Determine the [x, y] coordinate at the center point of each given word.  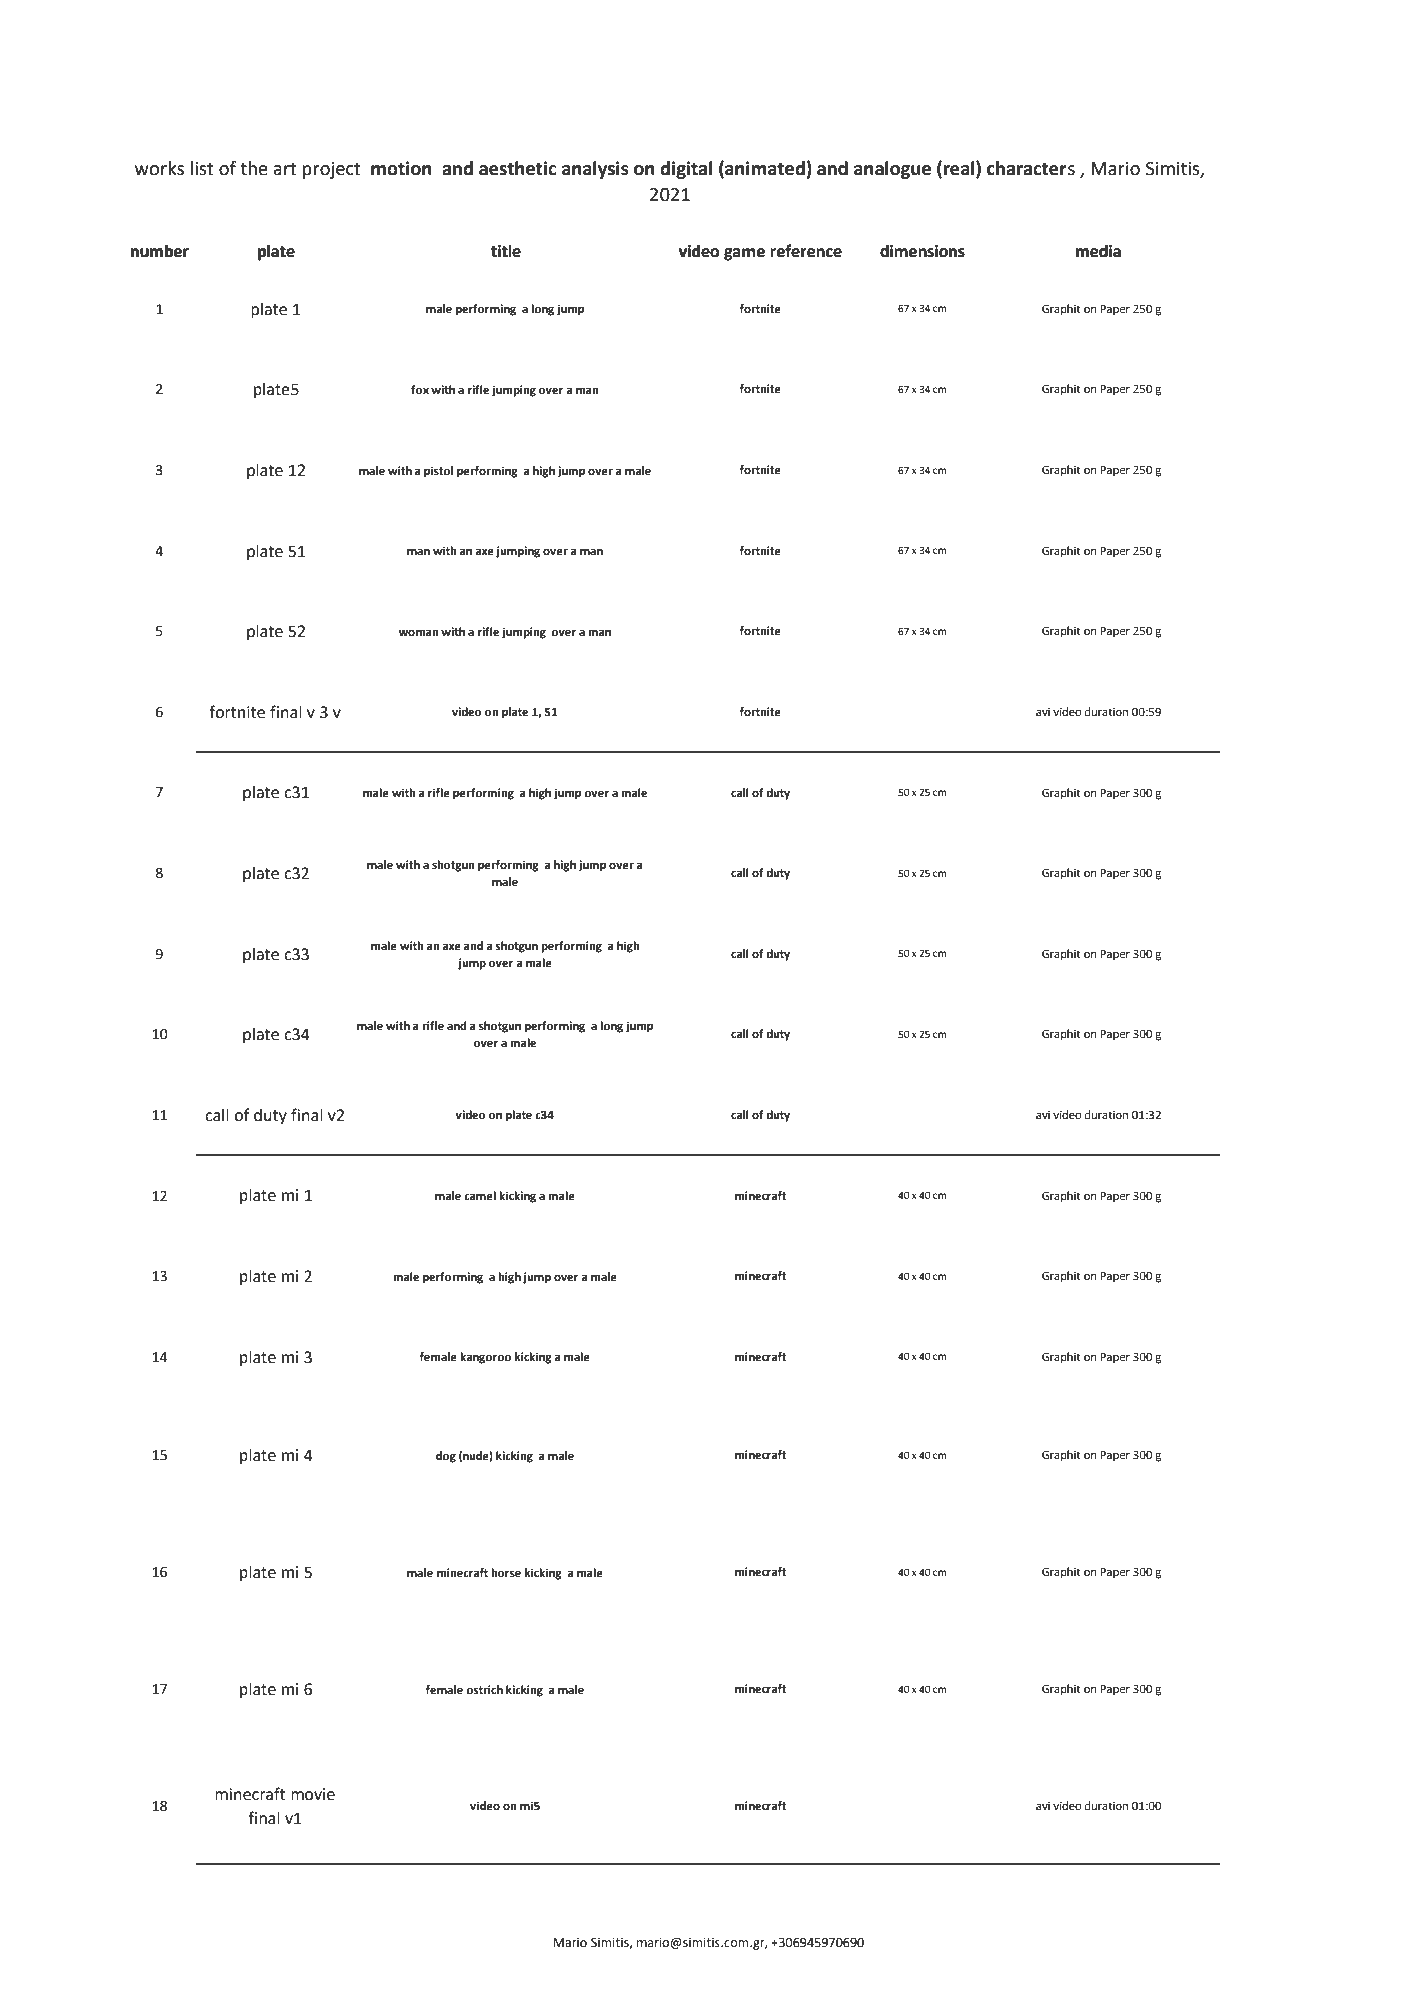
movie [313, 1794]
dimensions [922, 251]
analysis [595, 170]
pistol [438, 472]
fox [420, 389]
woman [419, 633]
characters [1031, 168]
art [285, 169]
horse [506, 1573]
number [160, 251]
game [744, 254]
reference [806, 251]
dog [446, 1457]
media [1098, 251]
